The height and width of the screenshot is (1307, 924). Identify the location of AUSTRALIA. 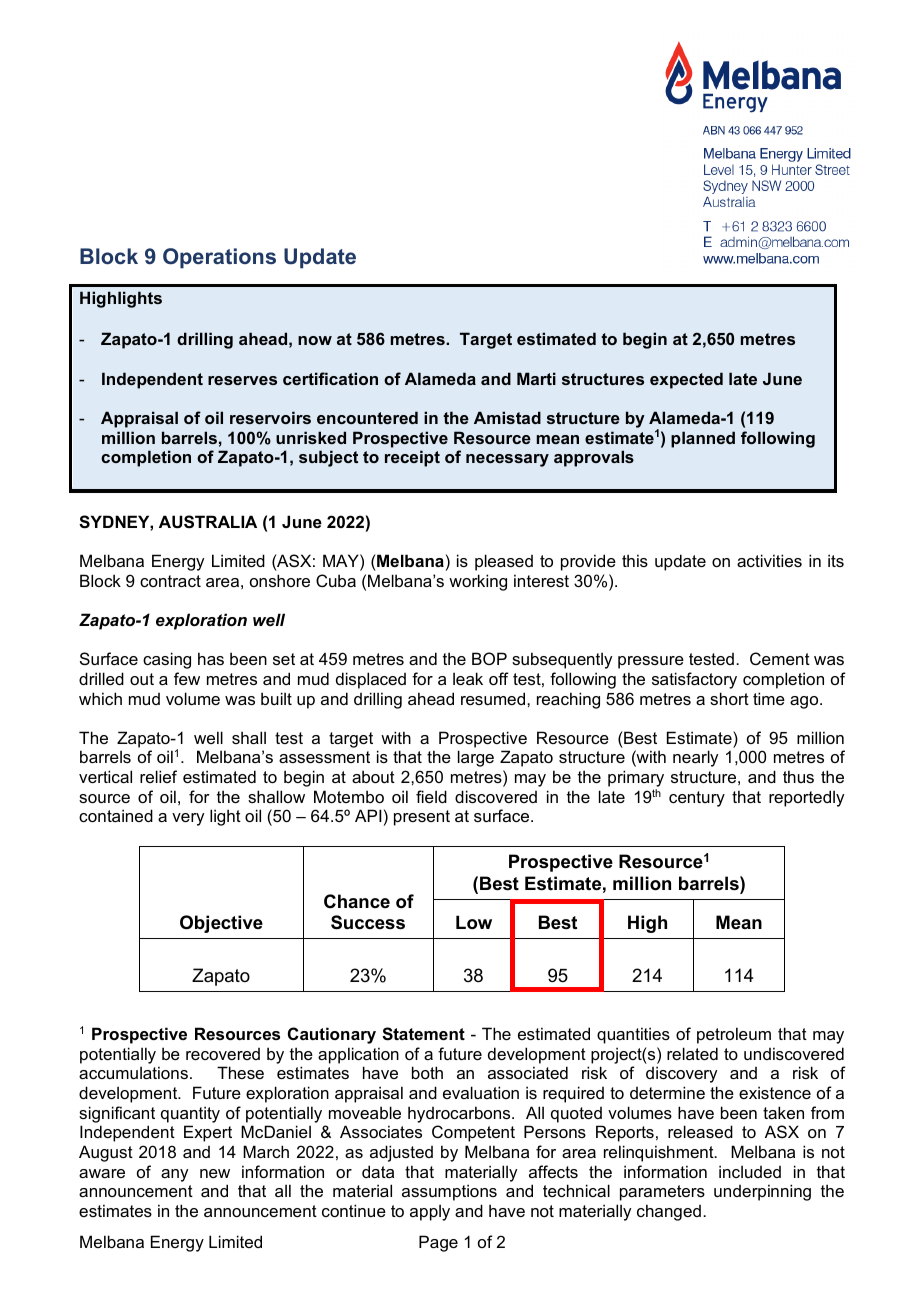
(208, 522).
